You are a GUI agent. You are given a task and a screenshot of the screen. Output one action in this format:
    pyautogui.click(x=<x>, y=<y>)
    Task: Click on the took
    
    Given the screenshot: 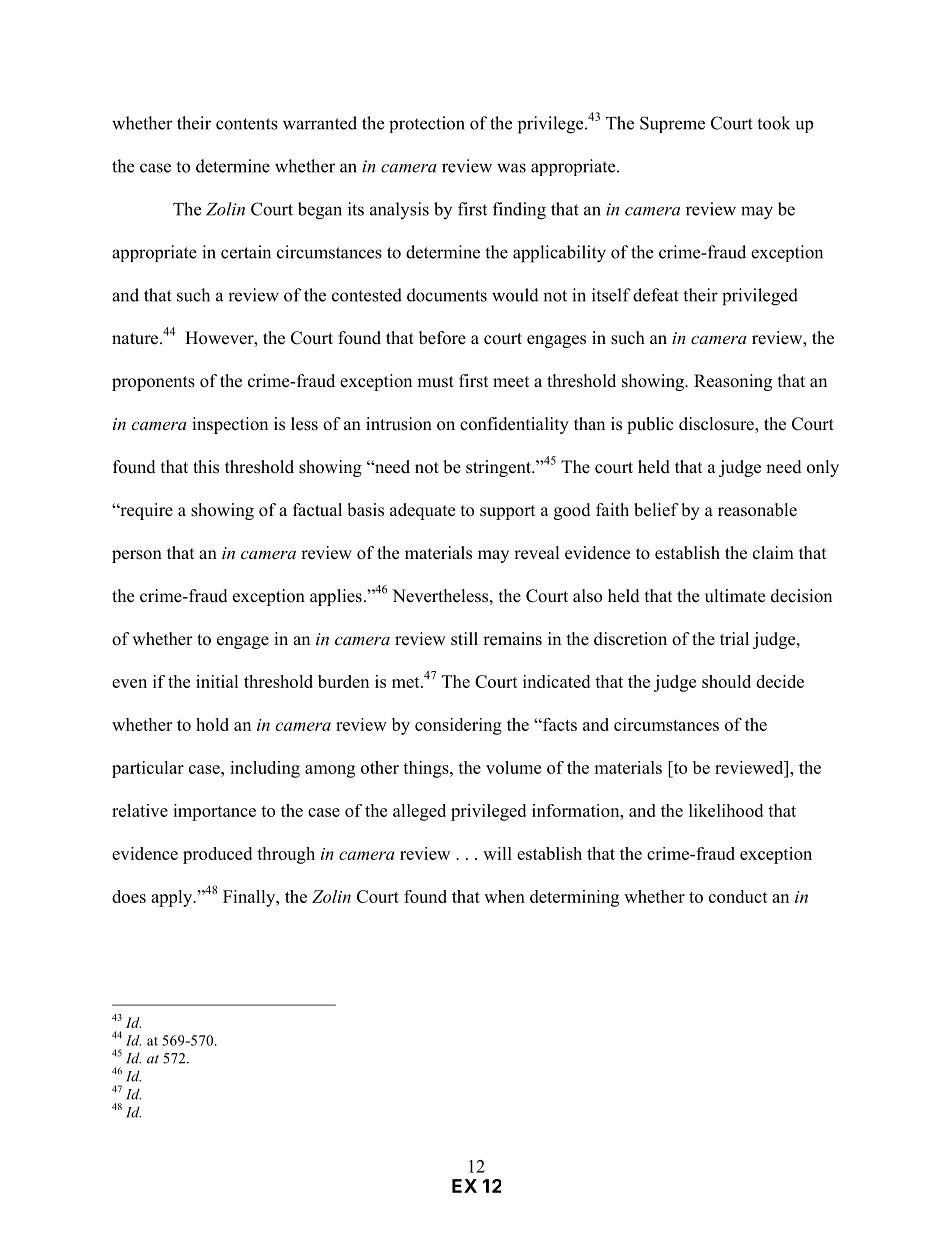 What is the action you would take?
    pyautogui.click(x=773, y=123)
